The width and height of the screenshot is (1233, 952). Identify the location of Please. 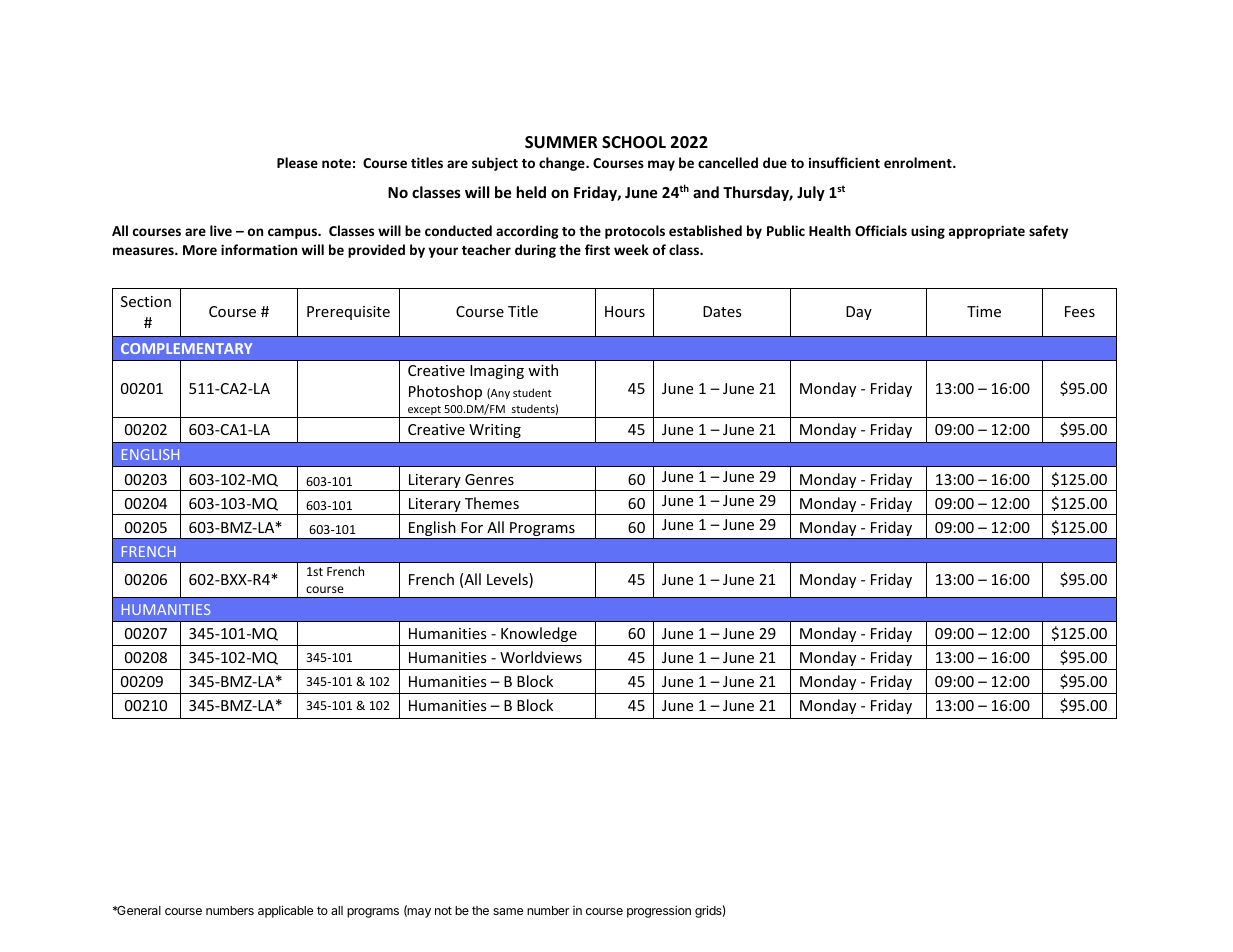
(297, 162).
